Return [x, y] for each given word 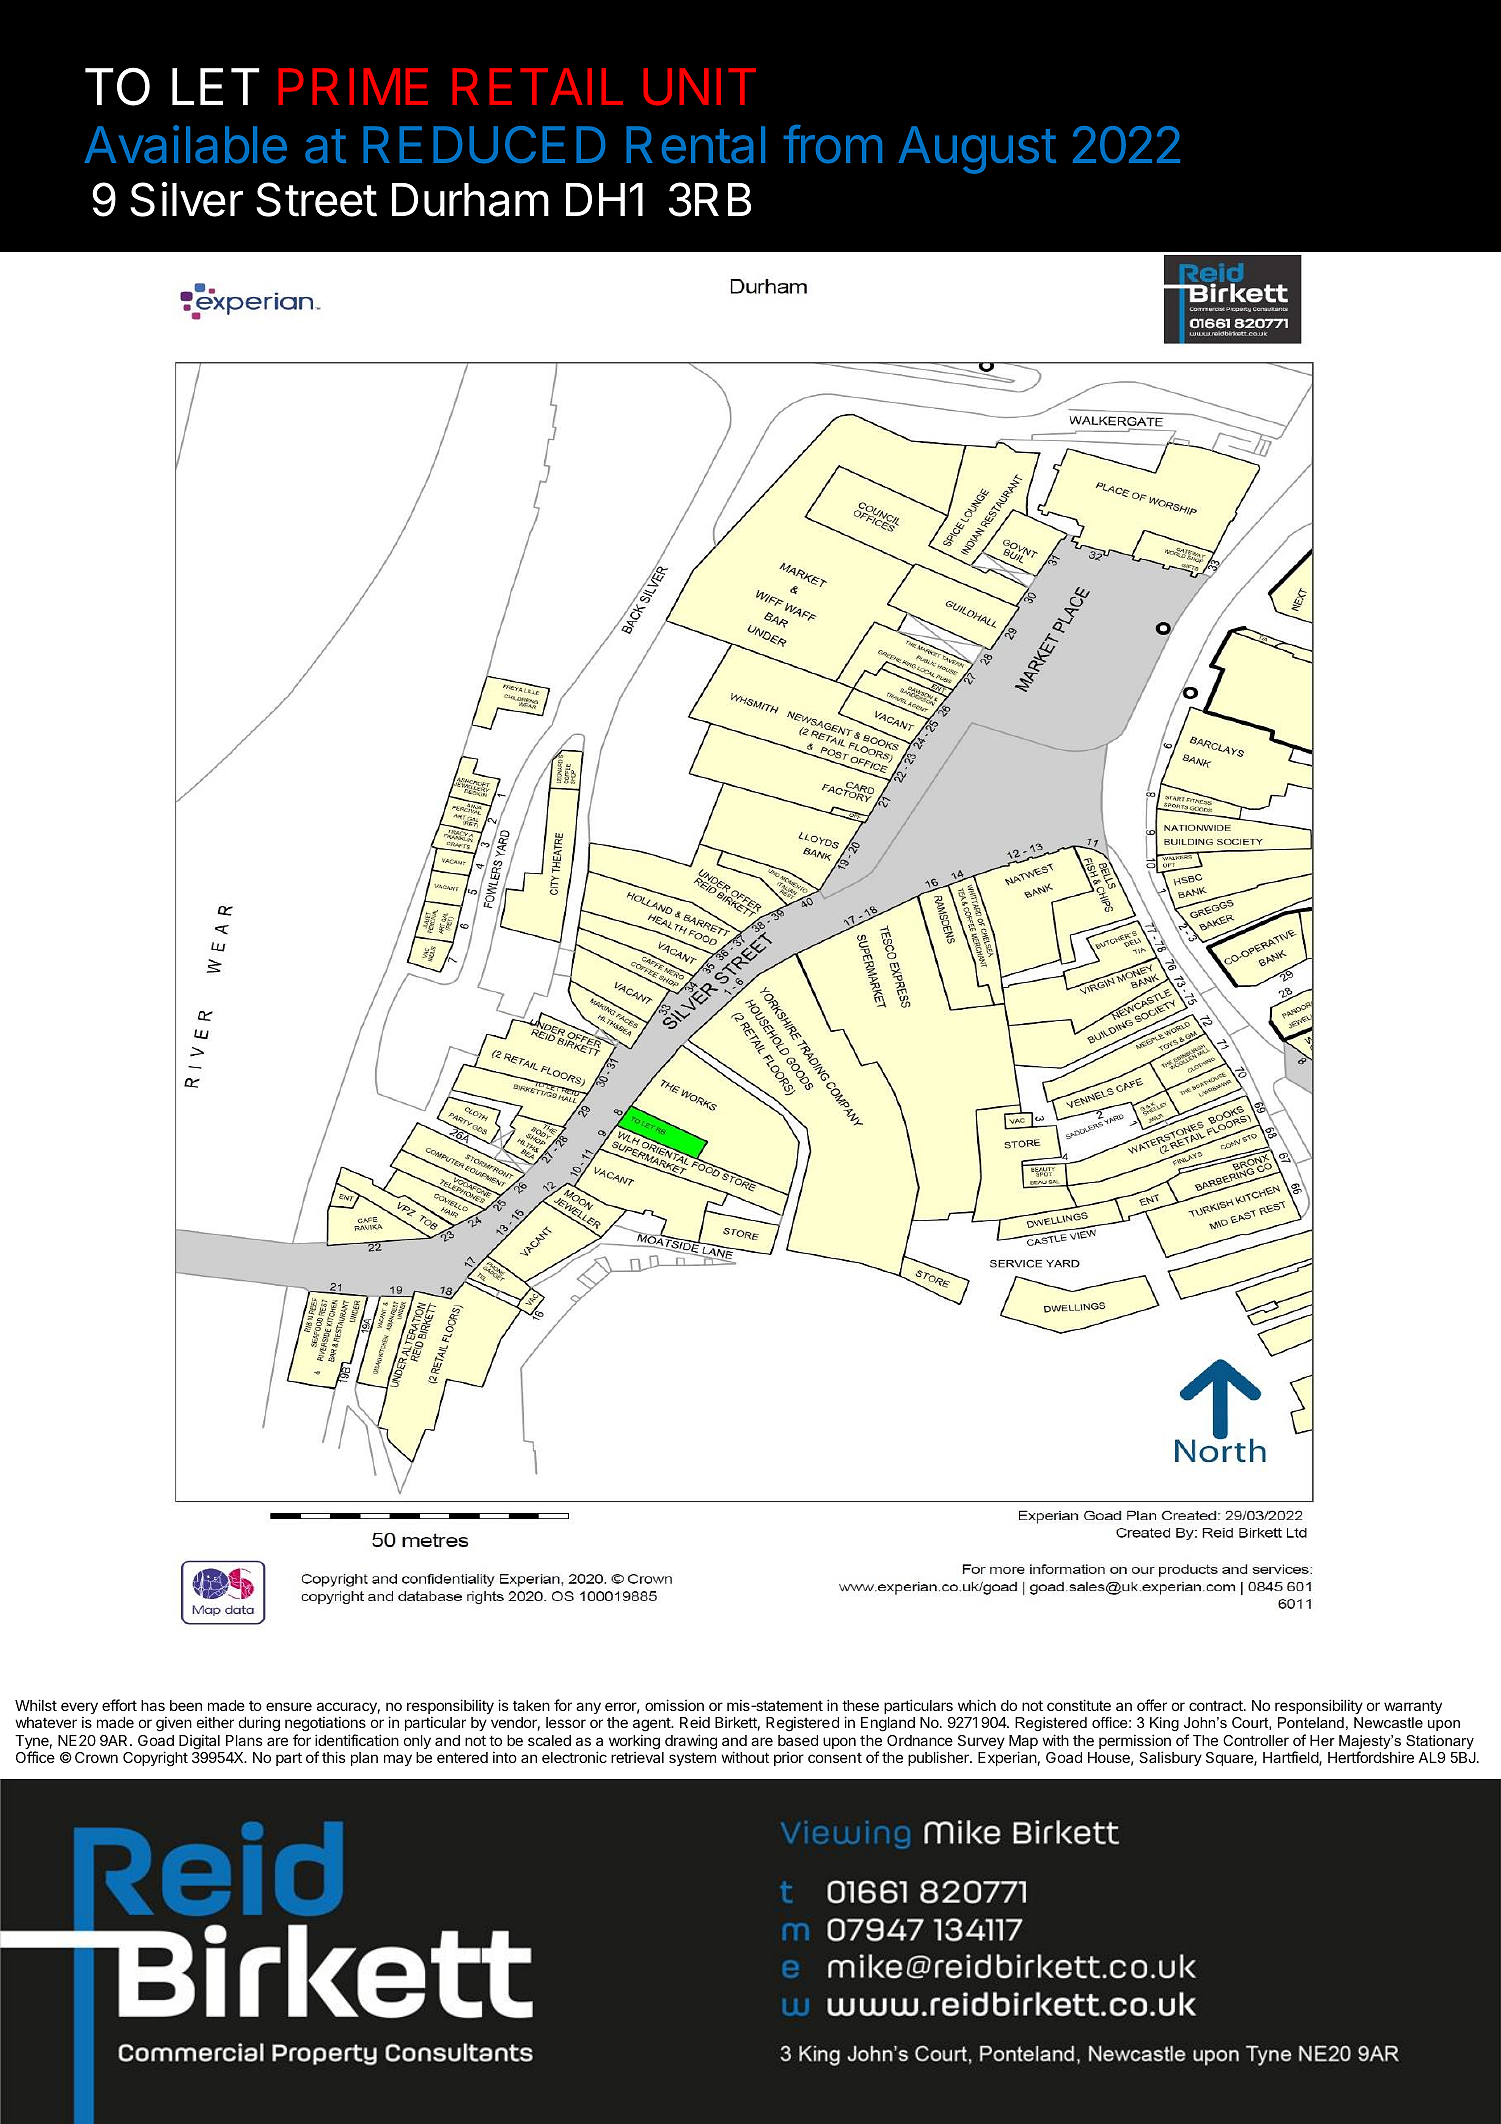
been [186, 1705]
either [215, 1722]
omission [674, 1705]
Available [185, 144]
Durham [470, 200]
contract [1217, 1705]
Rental [695, 145]
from [832, 144]
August [977, 150]
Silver [186, 199]
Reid [695, 1722]
